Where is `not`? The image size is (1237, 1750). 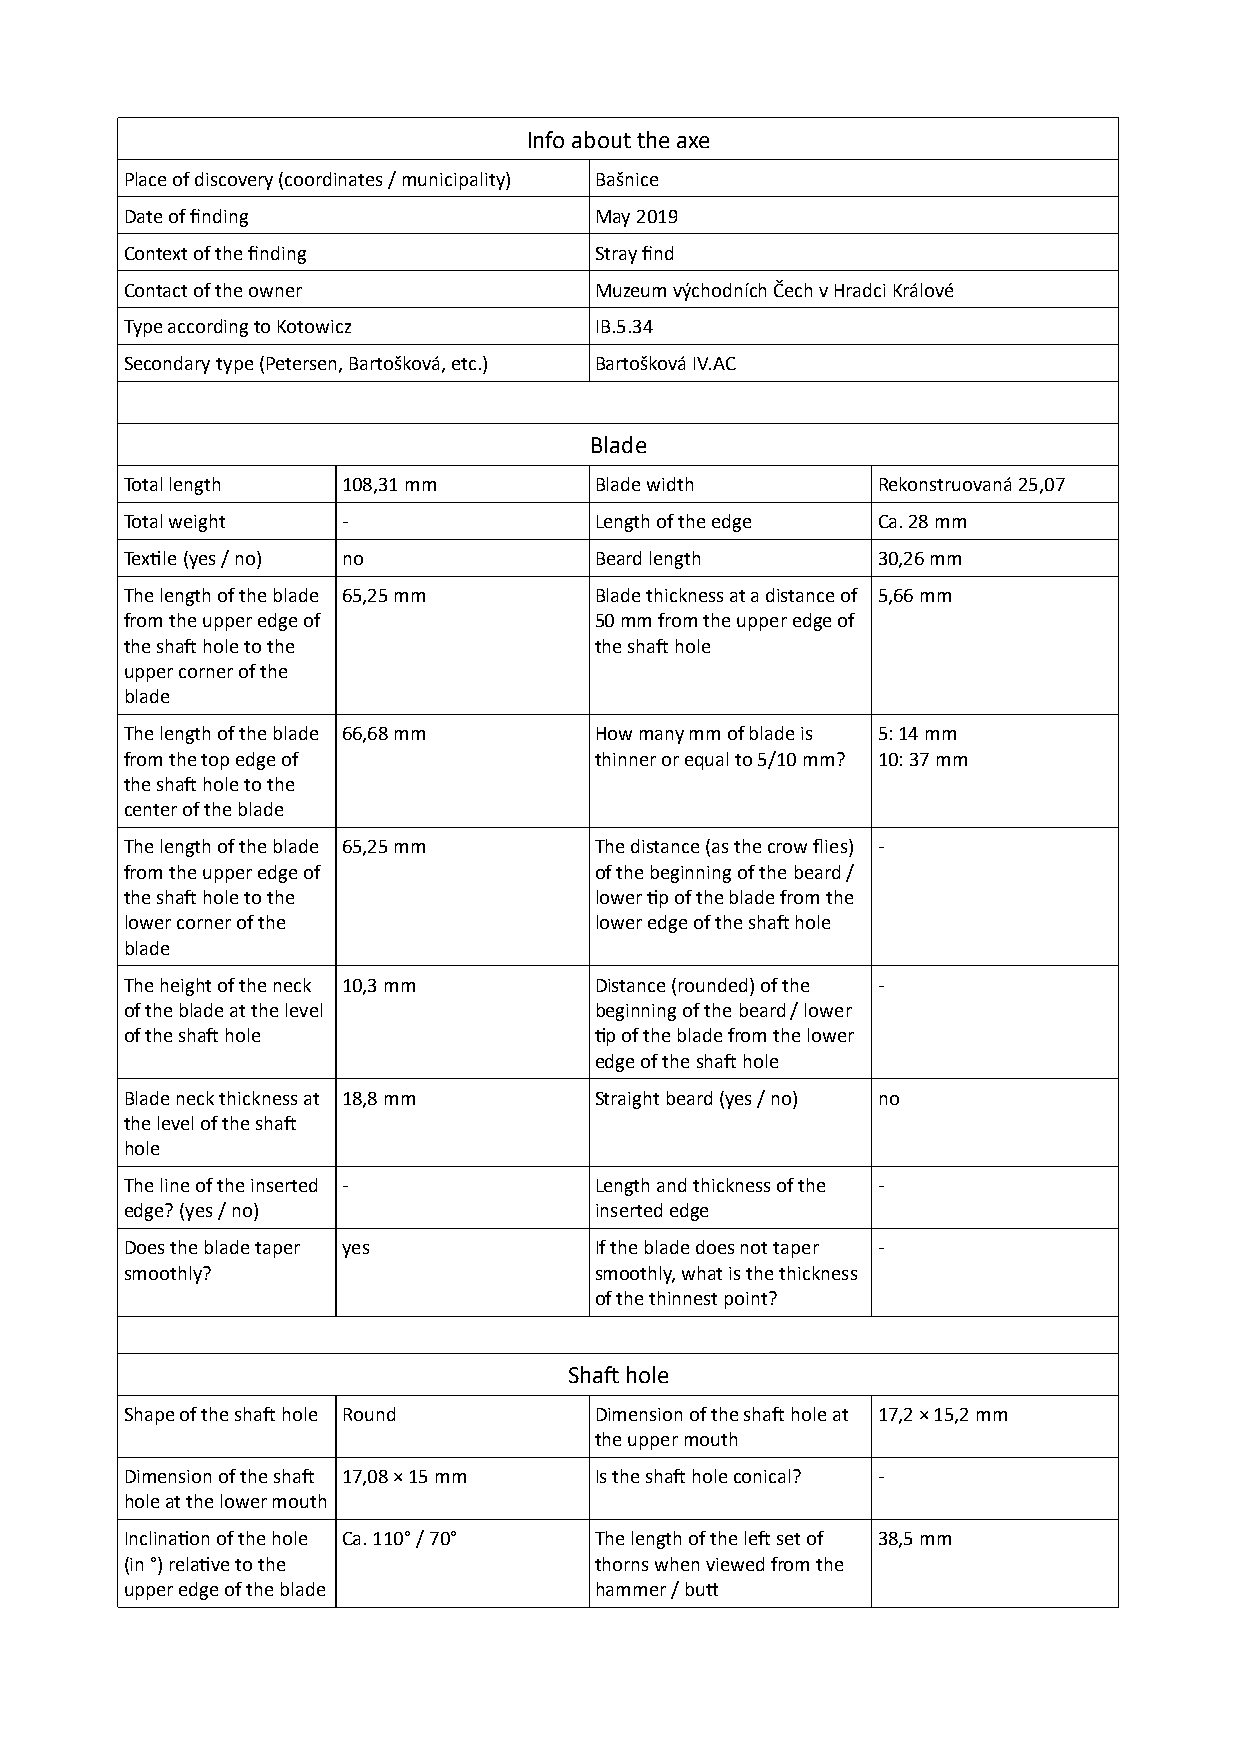 not is located at coordinates (754, 1248).
